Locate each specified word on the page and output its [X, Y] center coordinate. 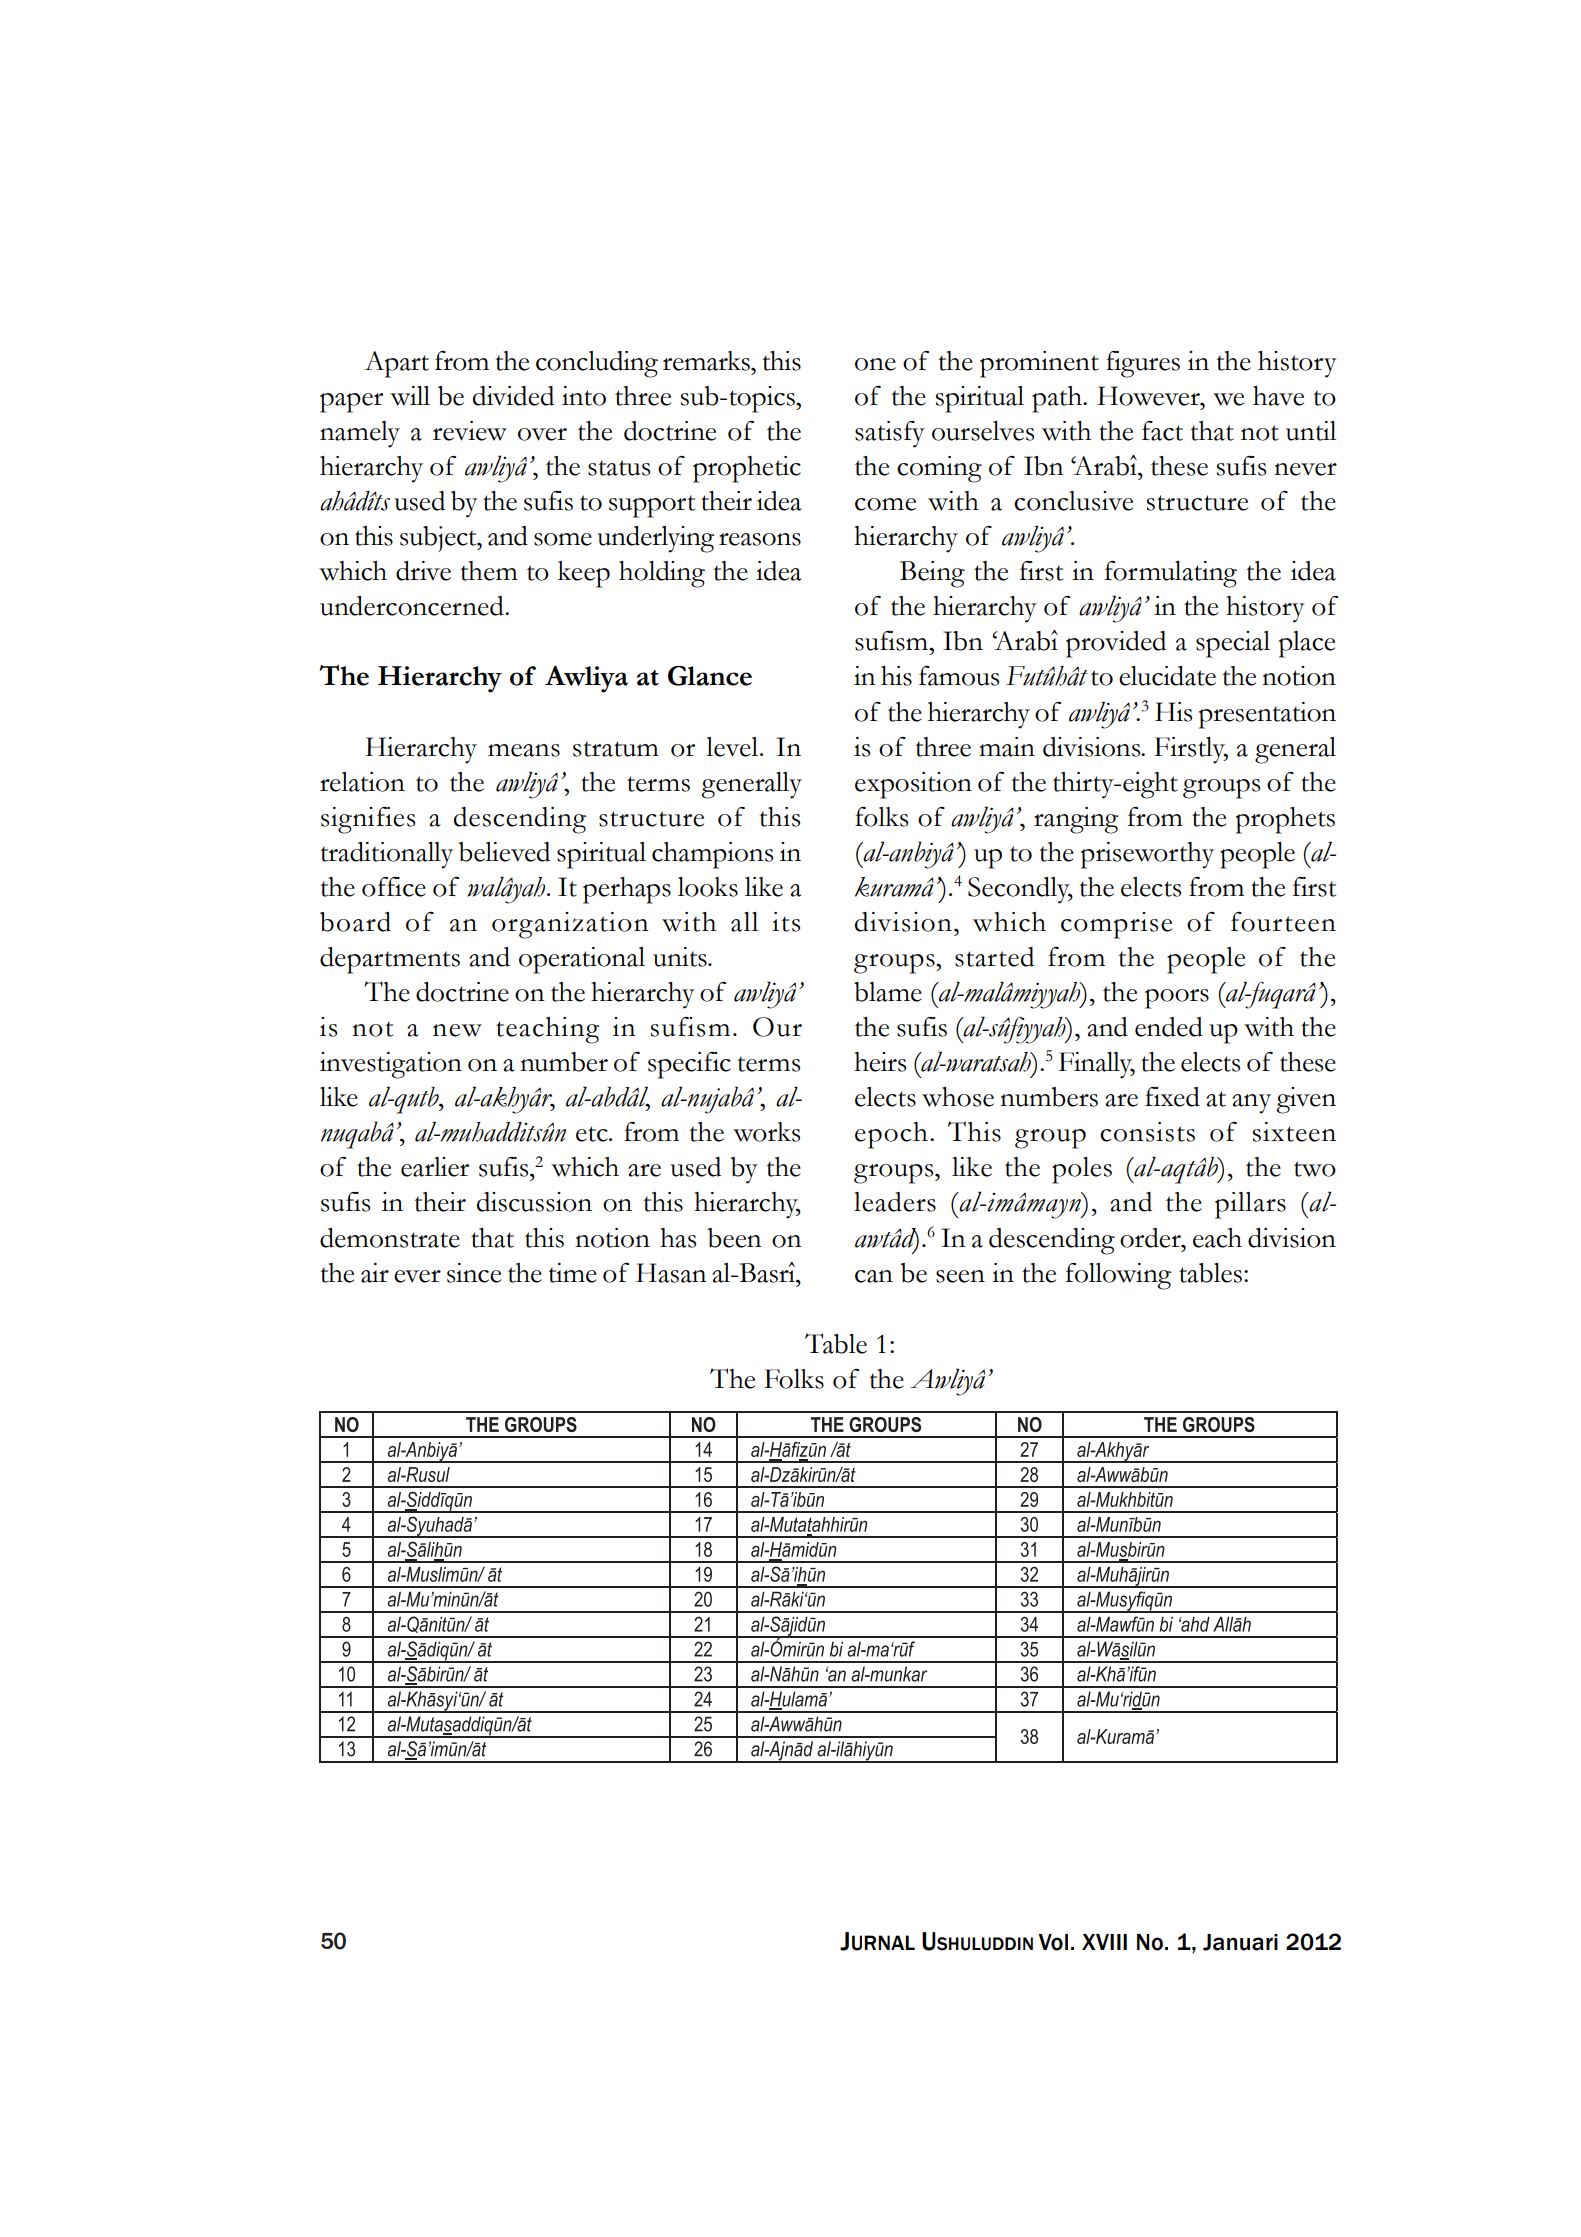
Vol [1053, 1942]
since [474, 1273]
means [524, 750]
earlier [435, 1167]
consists [1147, 1132]
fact [1162, 431]
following [1118, 1276]
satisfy [890, 434]
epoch [891, 1135]
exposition [913, 785]
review [470, 431]
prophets [1285, 820]
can [874, 1276]
